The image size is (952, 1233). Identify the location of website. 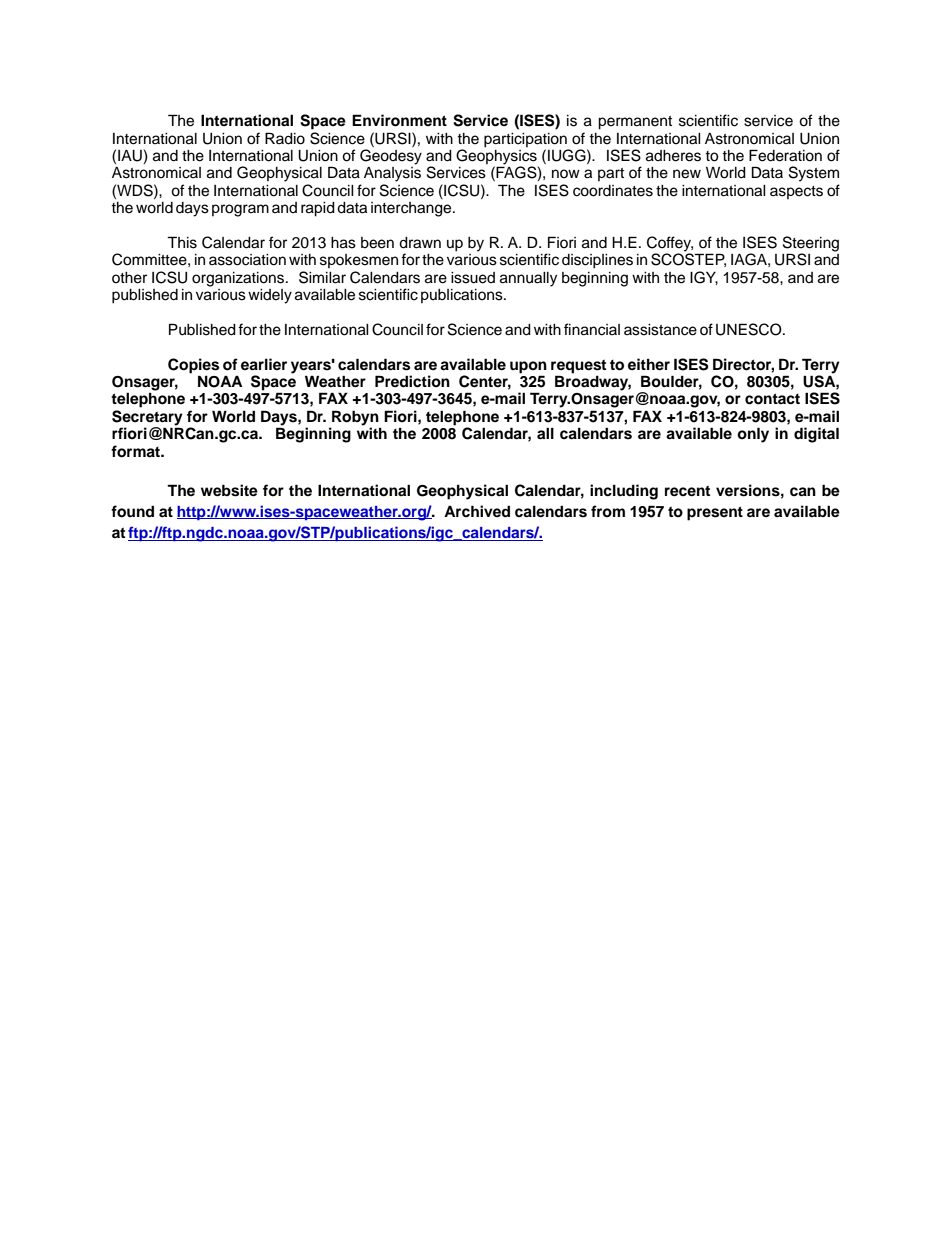
(229, 490).
